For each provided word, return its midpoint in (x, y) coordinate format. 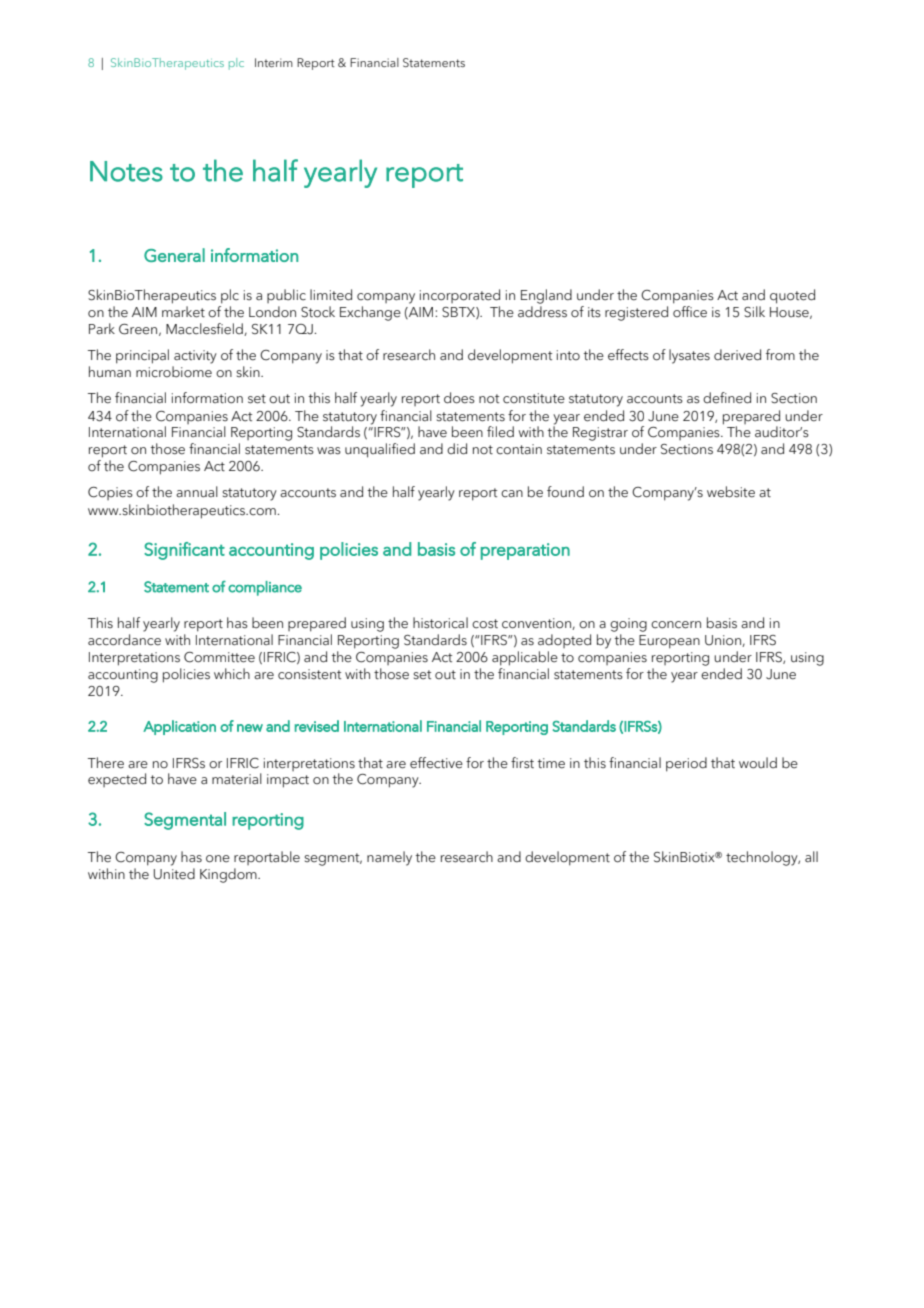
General (174, 255)
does (459, 398)
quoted (792, 296)
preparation (525, 551)
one (218, 859)
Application (179, 727)
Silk (754, 312)
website (731, 492)
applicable (525, 658)
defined (727, 398)
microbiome (174, 372)
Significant (184, 551)
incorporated (460, 296)
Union (724, 641)
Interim (274, 62)
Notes (126, 171)
